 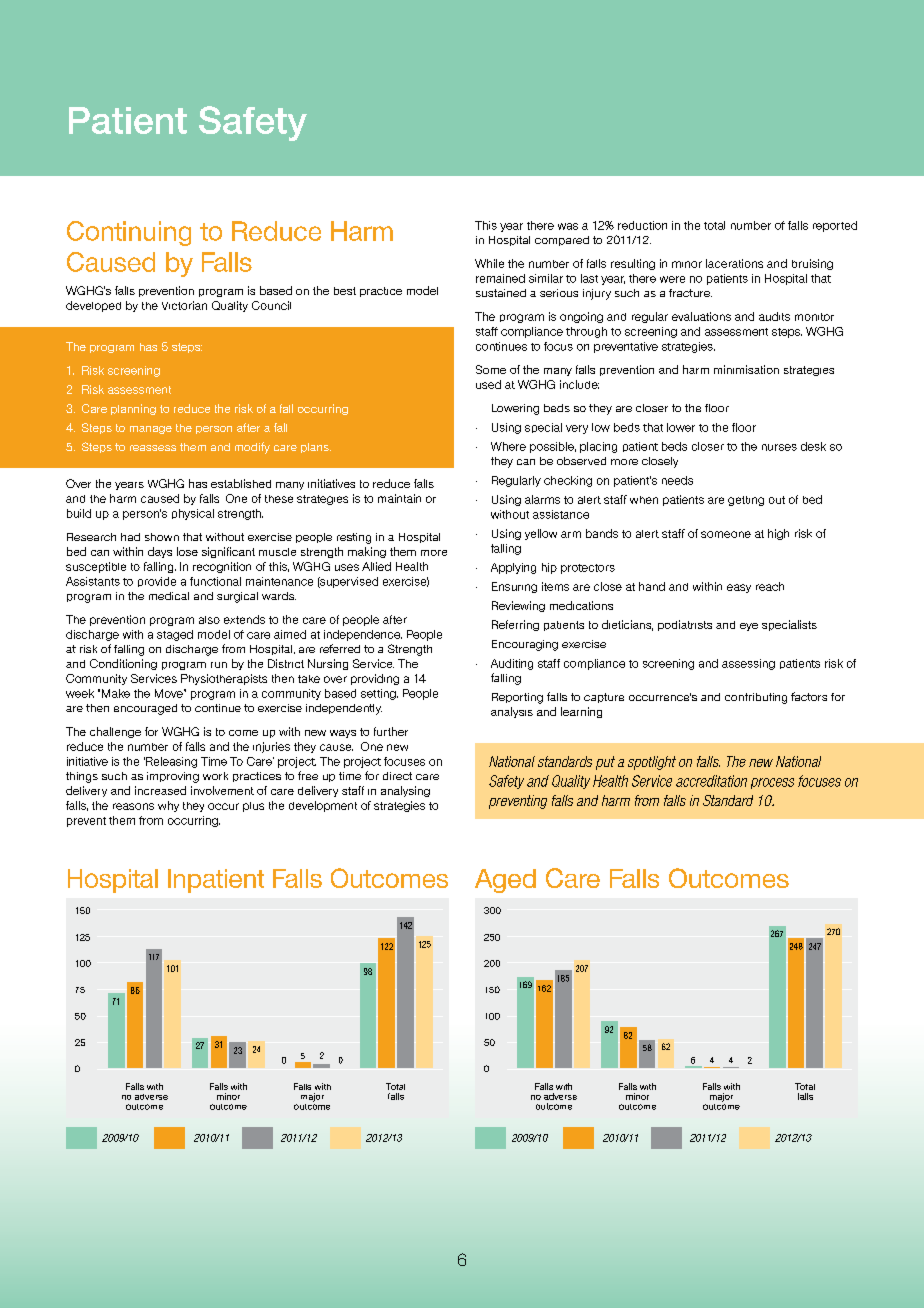 I want to click on While, so click(x=489, y=263).
